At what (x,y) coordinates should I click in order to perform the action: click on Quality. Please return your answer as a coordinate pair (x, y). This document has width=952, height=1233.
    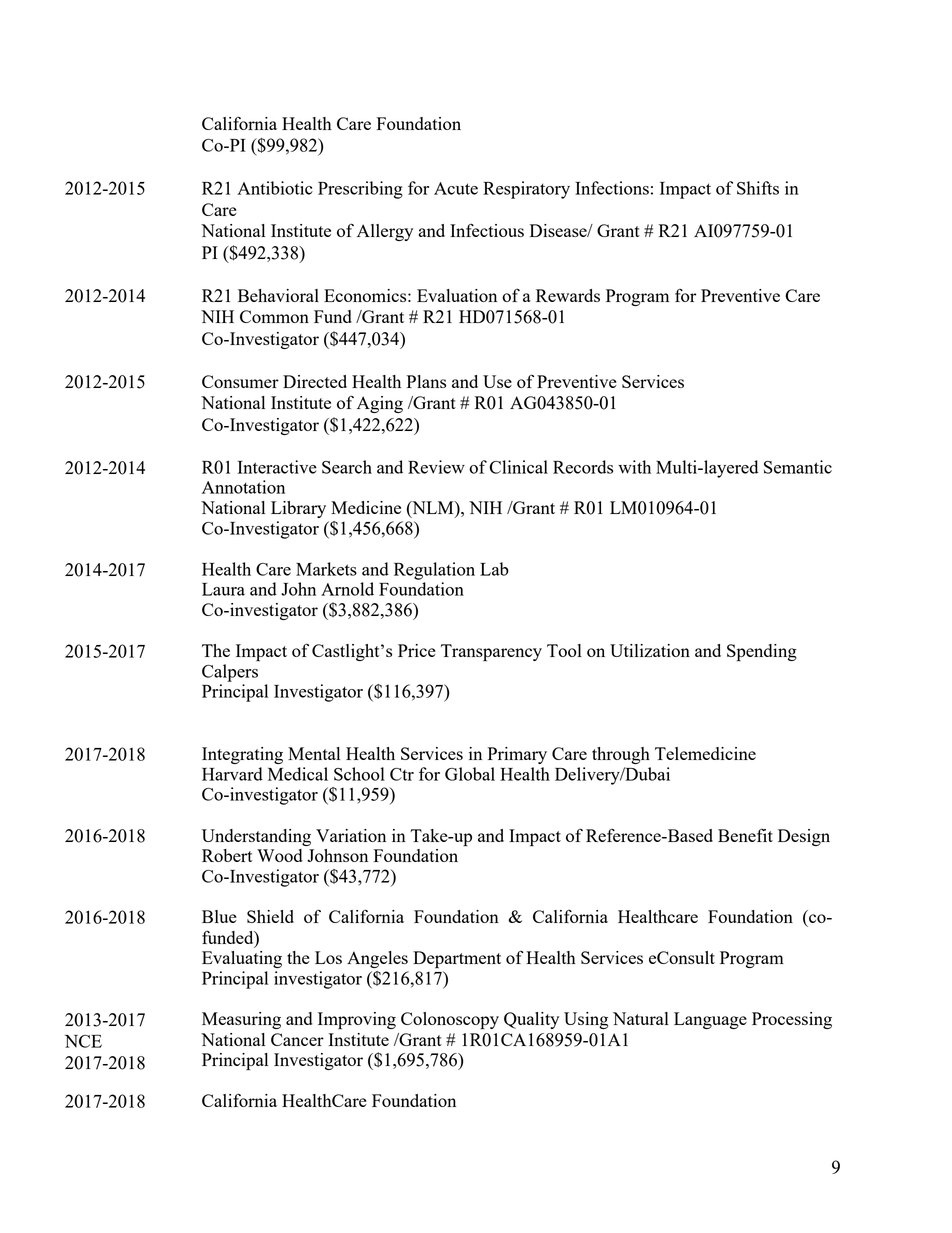
    Looking at the image, I should click on (531, 1020).
